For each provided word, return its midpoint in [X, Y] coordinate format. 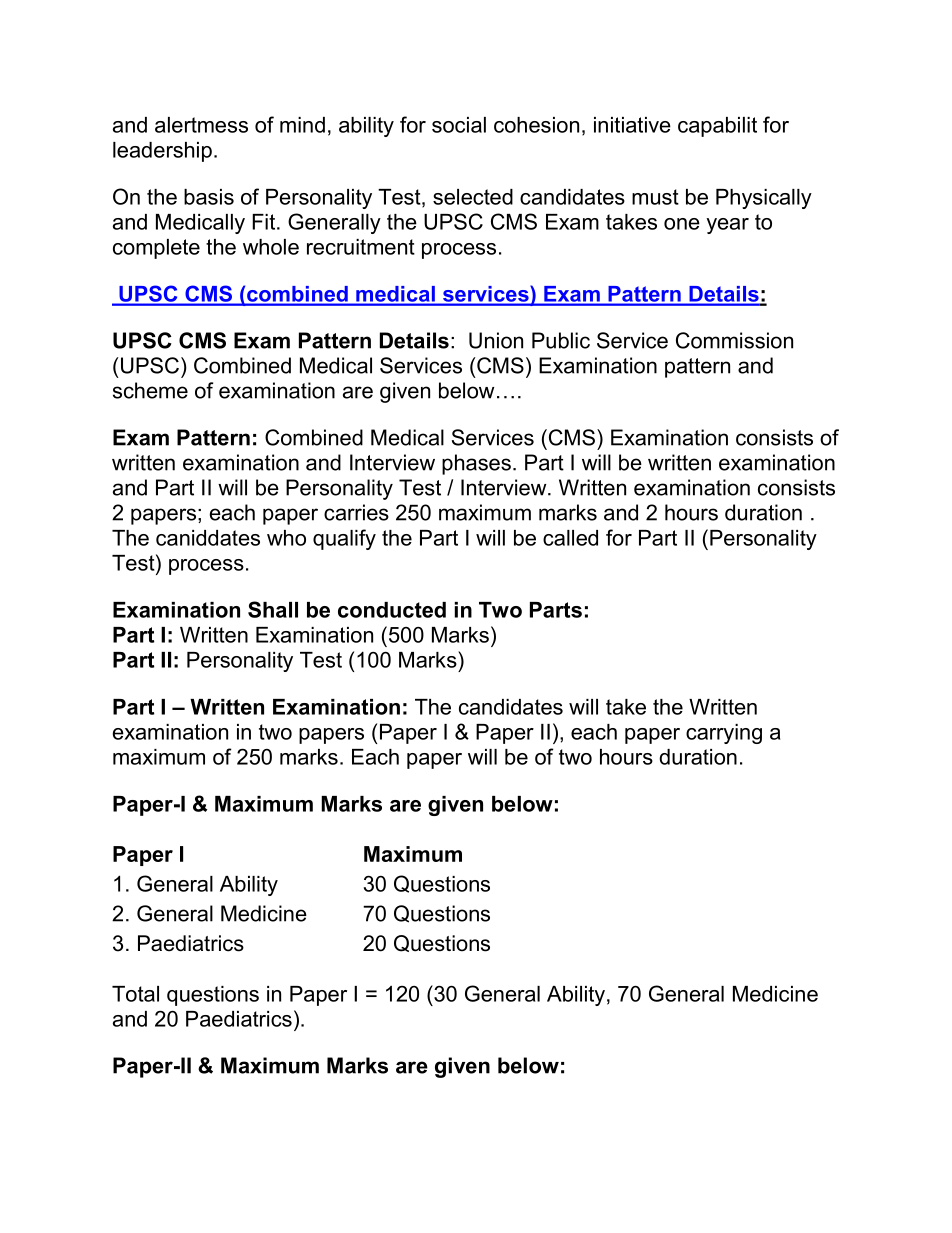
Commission [734, 340]
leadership [162, 152]
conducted [392, 610]
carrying [724, 734]
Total [135, 994]
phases [476, 464]
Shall [273, 609]
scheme [150, 390]
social [459, 125]
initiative [632, 125]
